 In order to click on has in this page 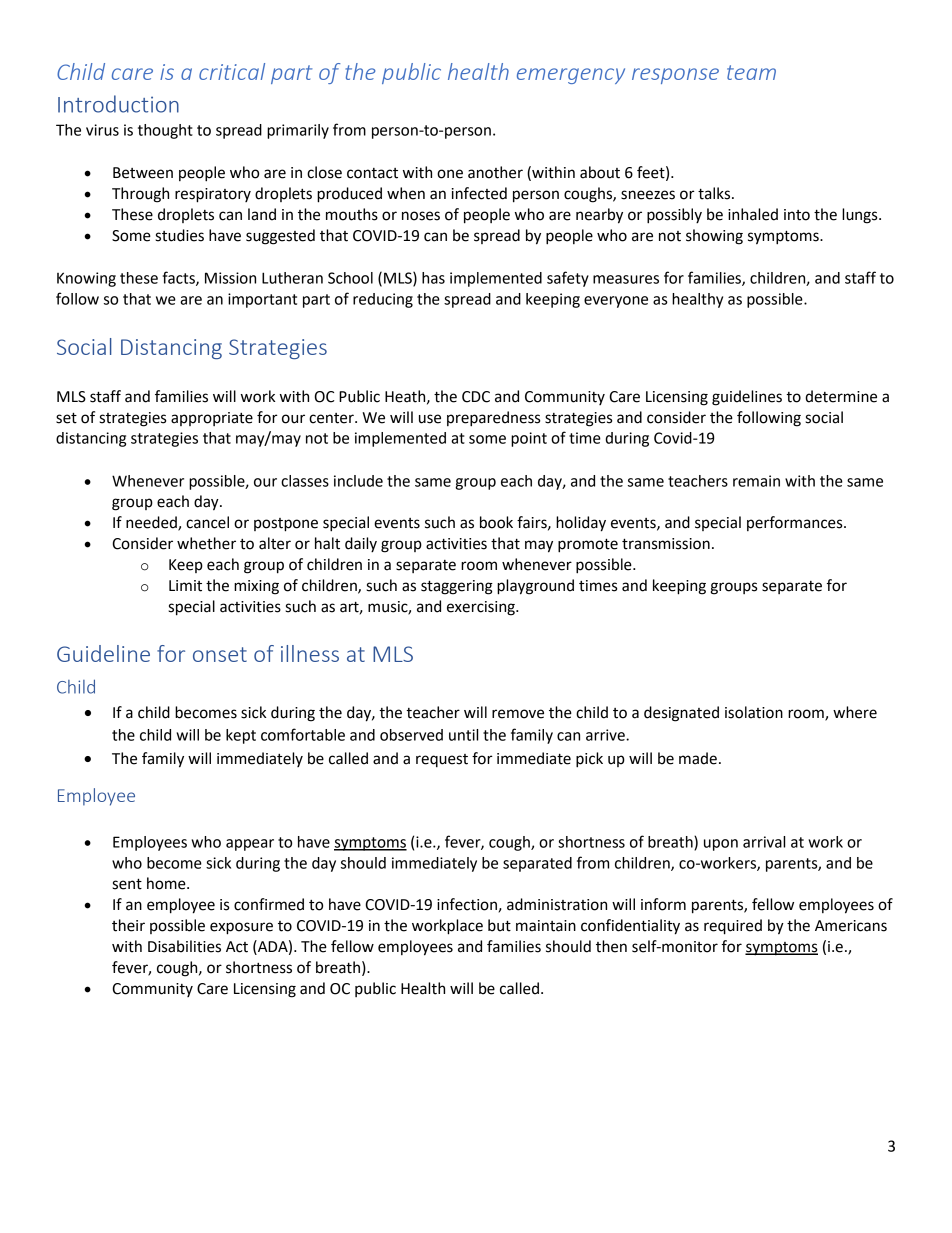, I will do `click(433, 278)`.
